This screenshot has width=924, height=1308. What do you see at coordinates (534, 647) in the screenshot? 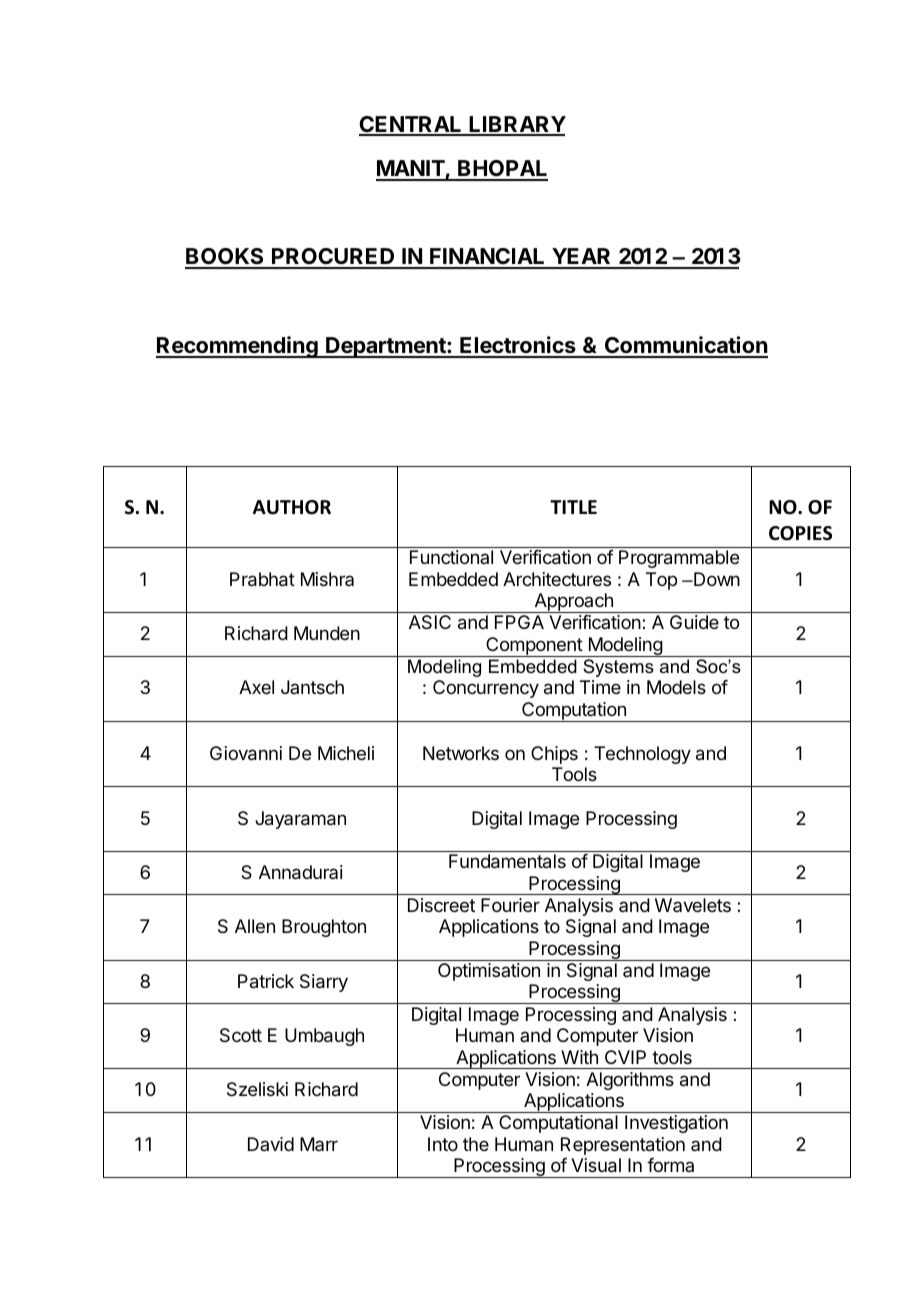
I see `Component` at bounding box center [534, 647].
